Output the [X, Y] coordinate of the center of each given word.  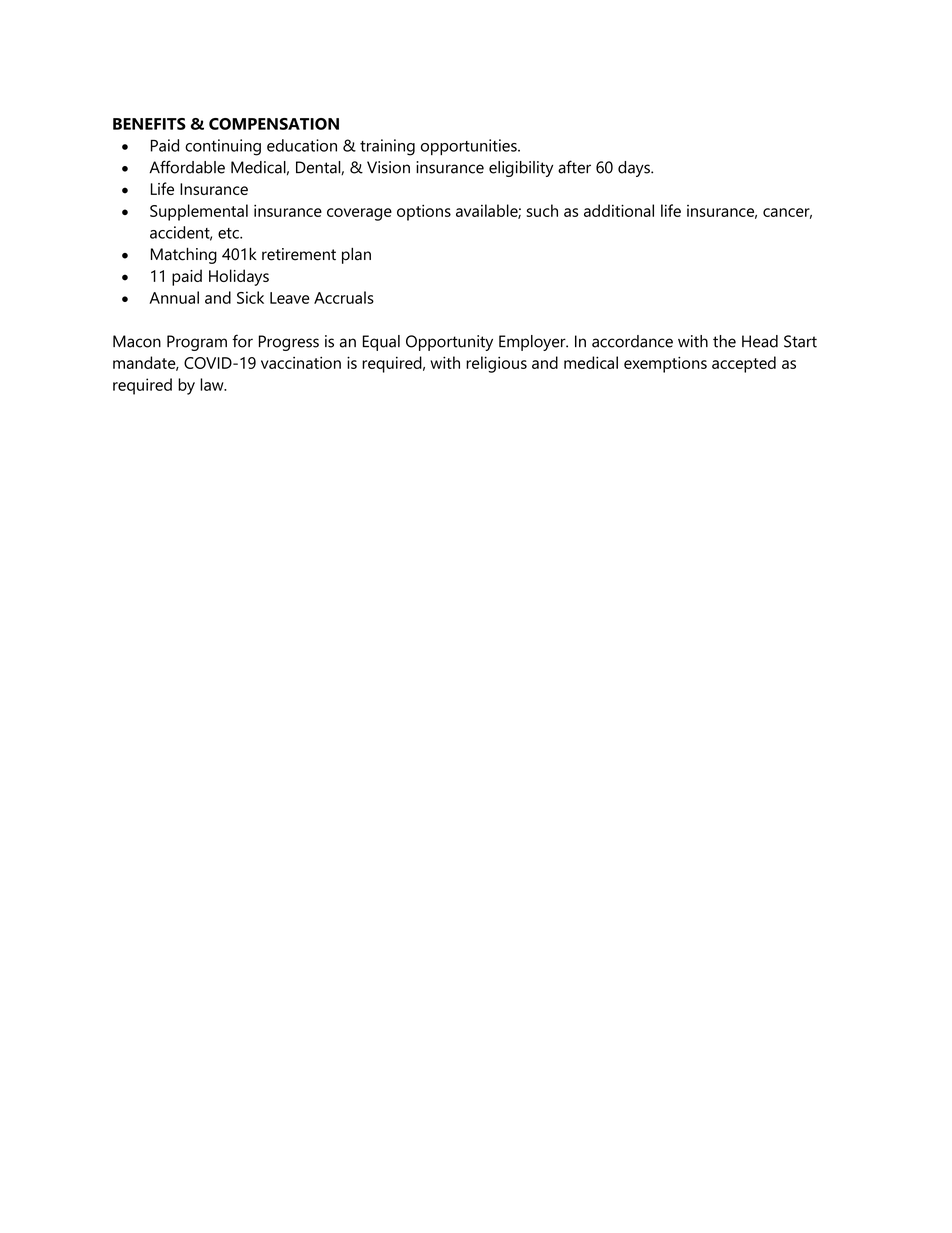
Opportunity [449, 343]
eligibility [521, 169]
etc [229, 233]
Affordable [187, 167]
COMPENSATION [274, 124]
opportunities [470, 147]
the [724, 341]
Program [197, 343]
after [574, 167]
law [213, 384]
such [542, 210]
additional [619, 210]
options [424, 212]
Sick [250, 297]
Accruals [344, 297]
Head [760, 341]
